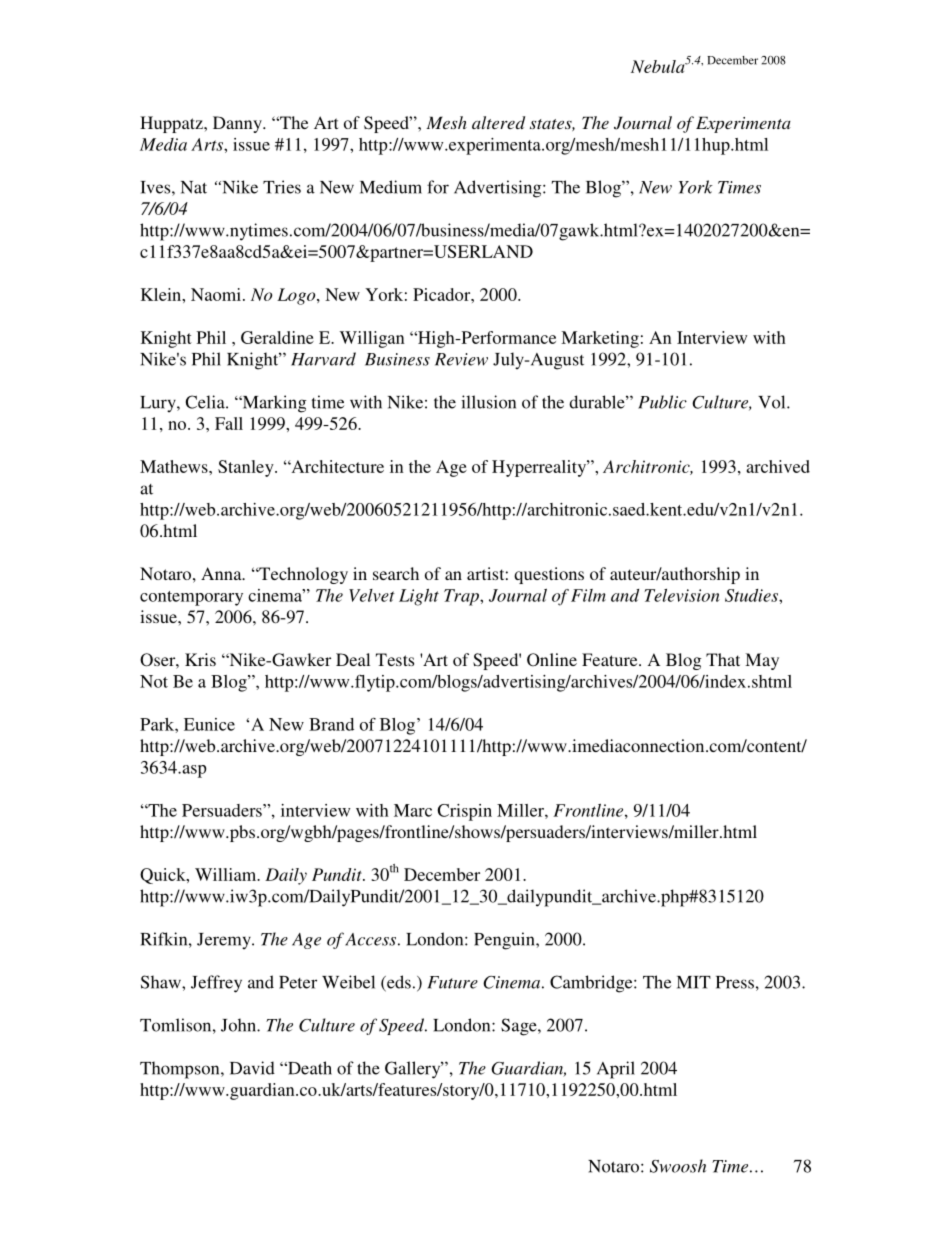  Describe the element at coordinates (227, 874) in the screenshot. I see `William` at that location.
